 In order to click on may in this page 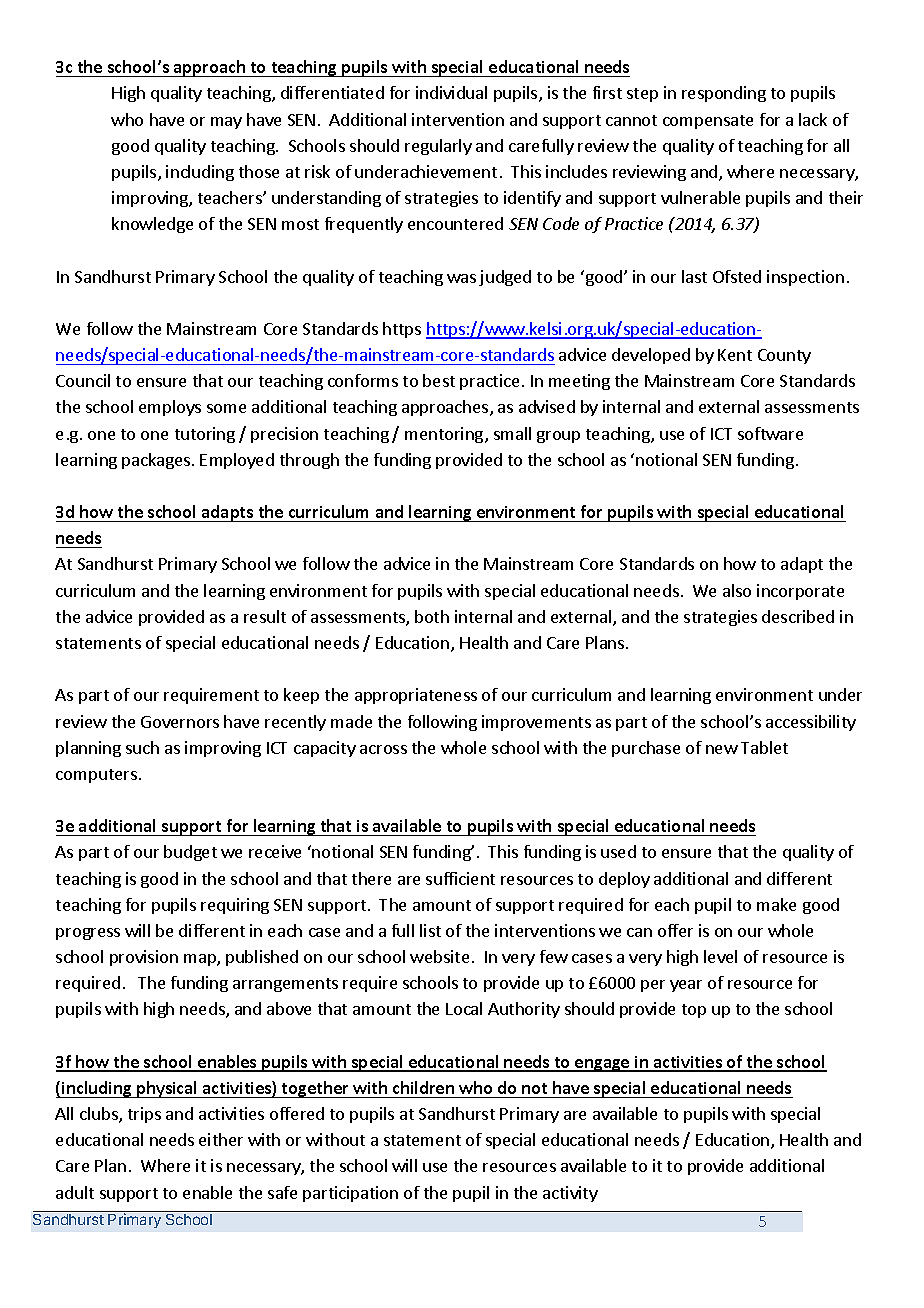, I will do `click(226, 123)`.
